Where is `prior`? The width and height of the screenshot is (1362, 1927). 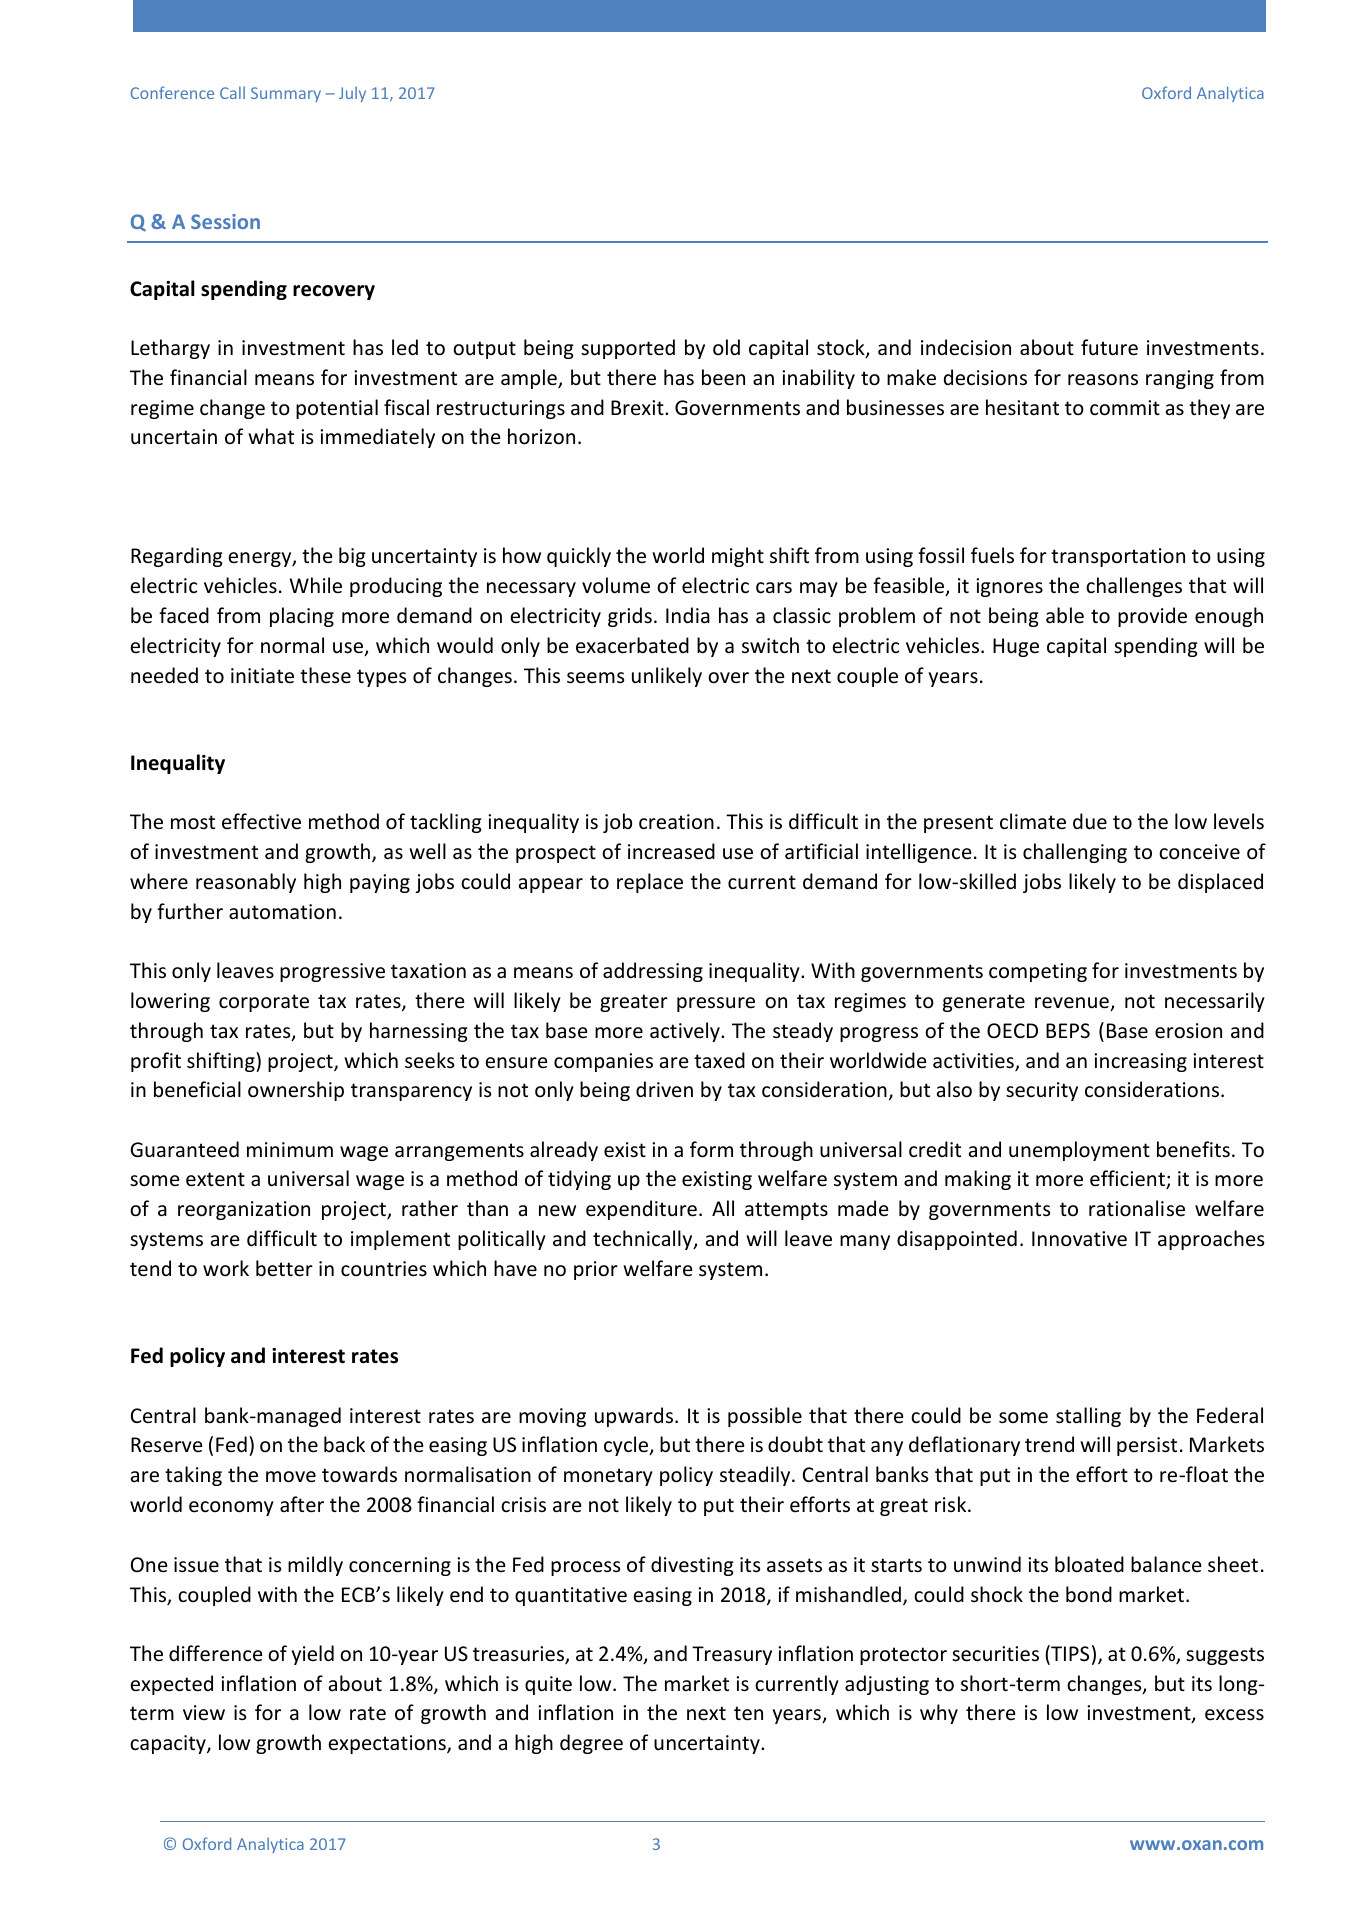 prior is located at coordinates (596, 1270).
